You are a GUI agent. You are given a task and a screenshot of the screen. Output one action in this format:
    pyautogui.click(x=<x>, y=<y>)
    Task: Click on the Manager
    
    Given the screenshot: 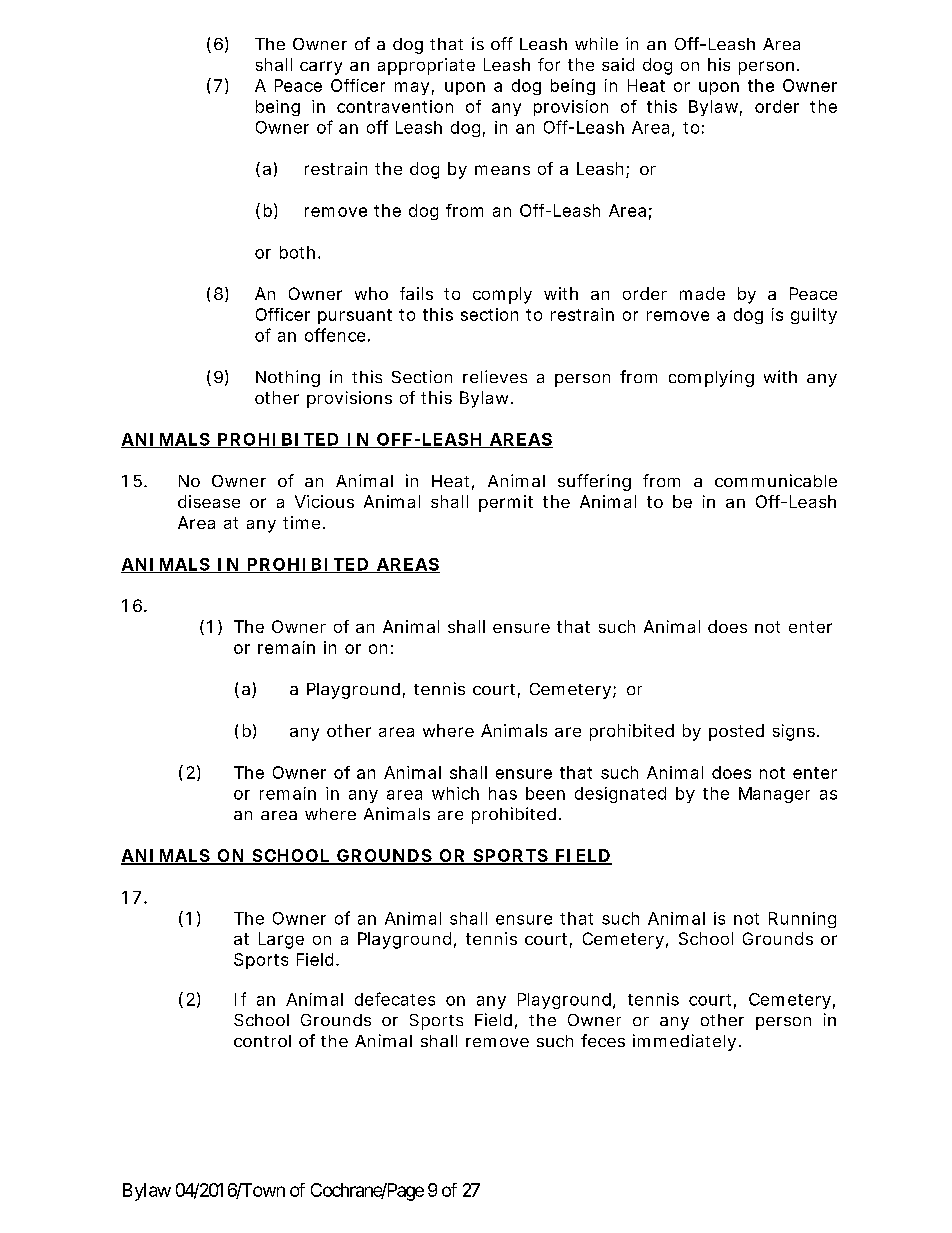 What is the action you would take?
    pyautogui.click(x=774, y=795)
